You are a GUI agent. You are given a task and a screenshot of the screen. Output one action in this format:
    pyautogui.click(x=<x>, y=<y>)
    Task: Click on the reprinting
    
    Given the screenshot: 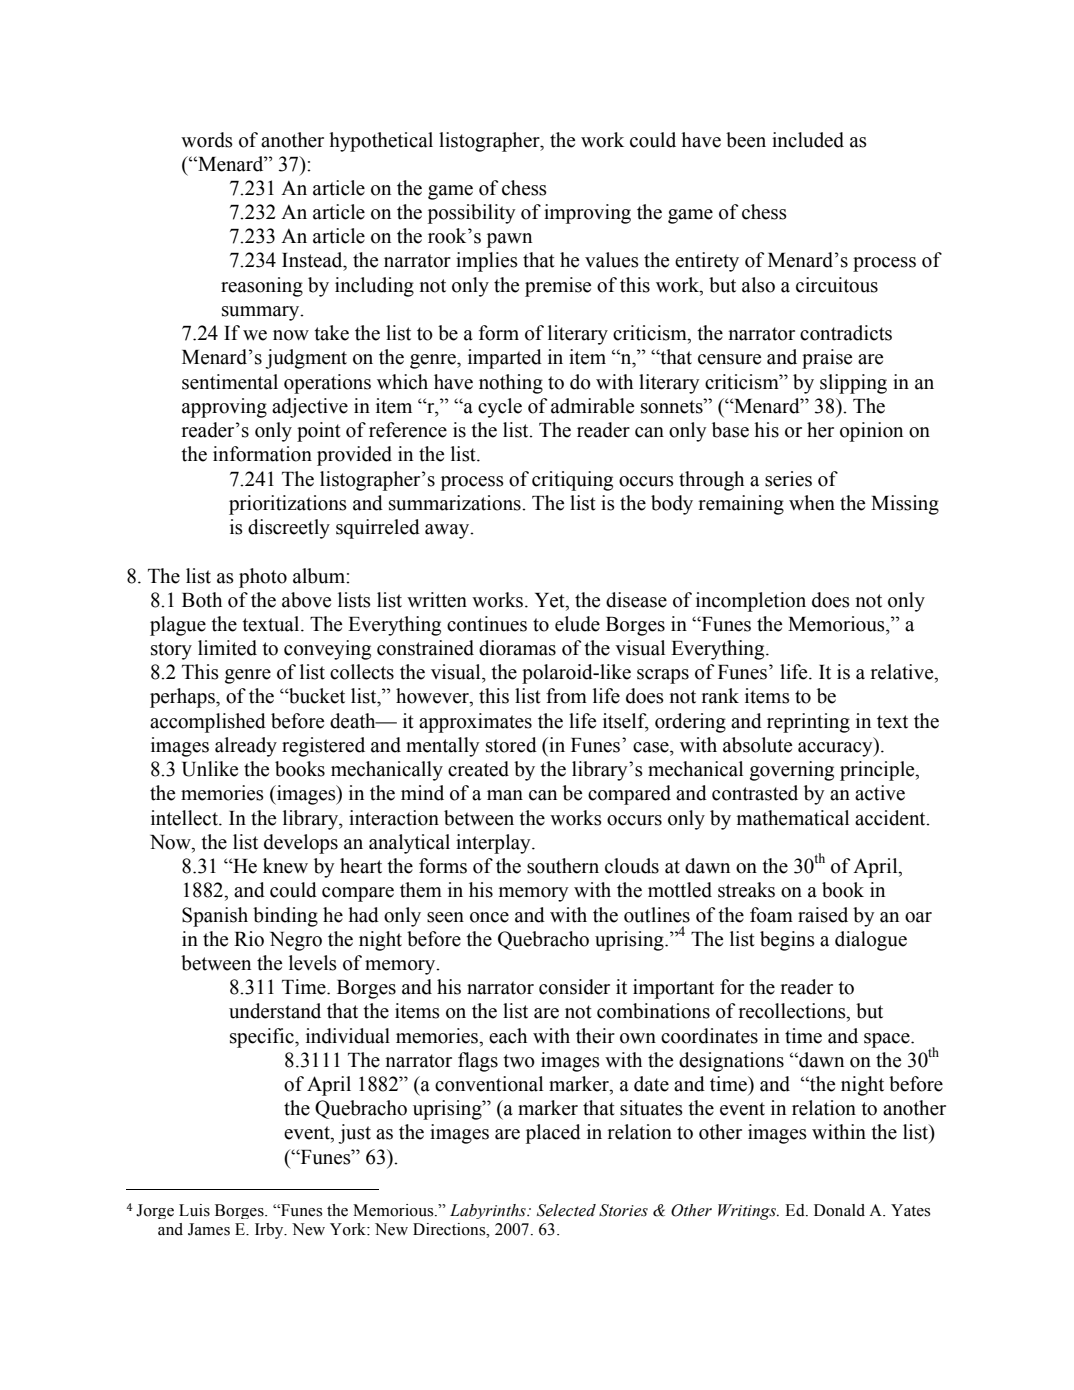 What is the action you would take?
    pyautogui.click(x=808, y=723)
